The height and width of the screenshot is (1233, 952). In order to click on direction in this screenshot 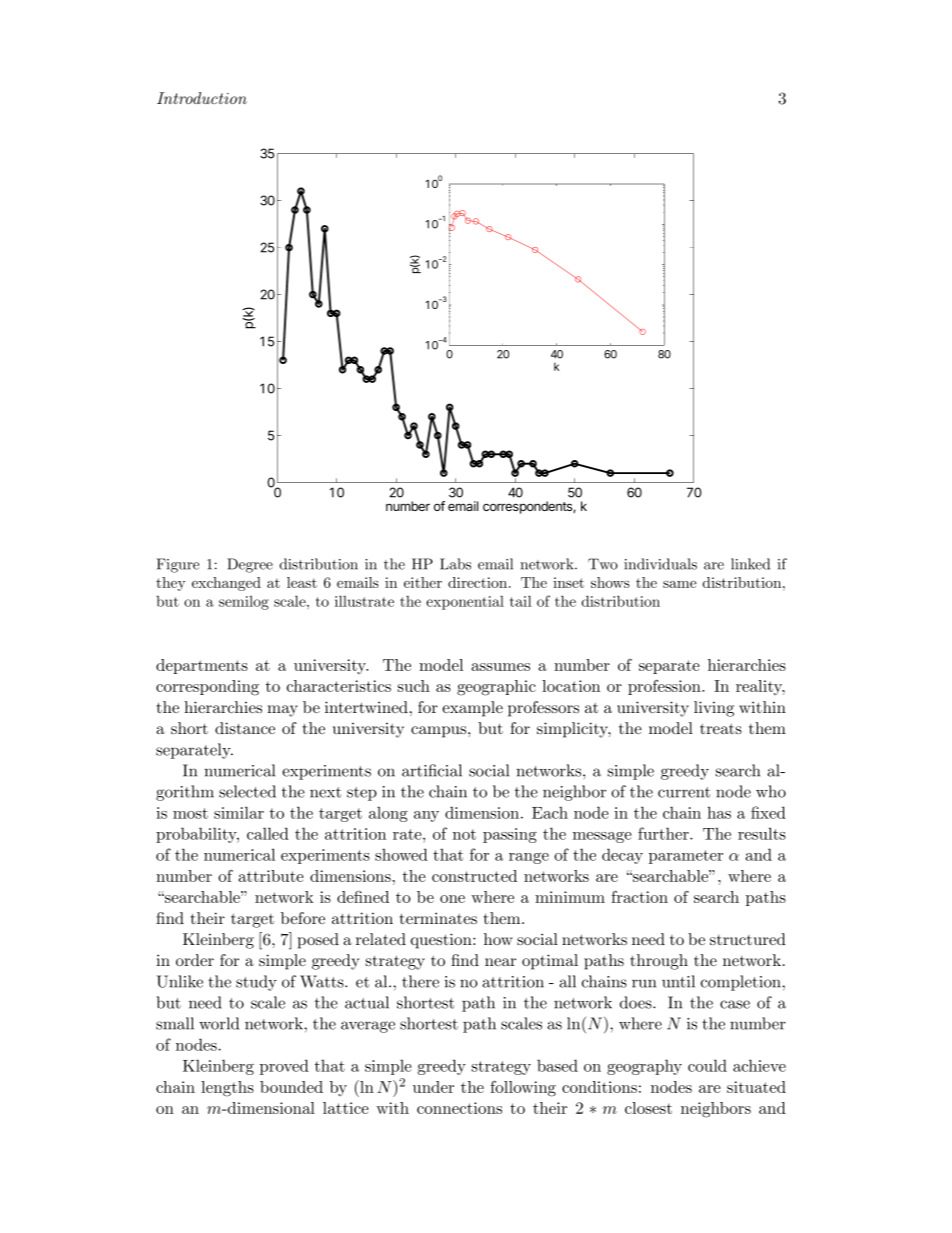, I will do `click(479, 582)`.
